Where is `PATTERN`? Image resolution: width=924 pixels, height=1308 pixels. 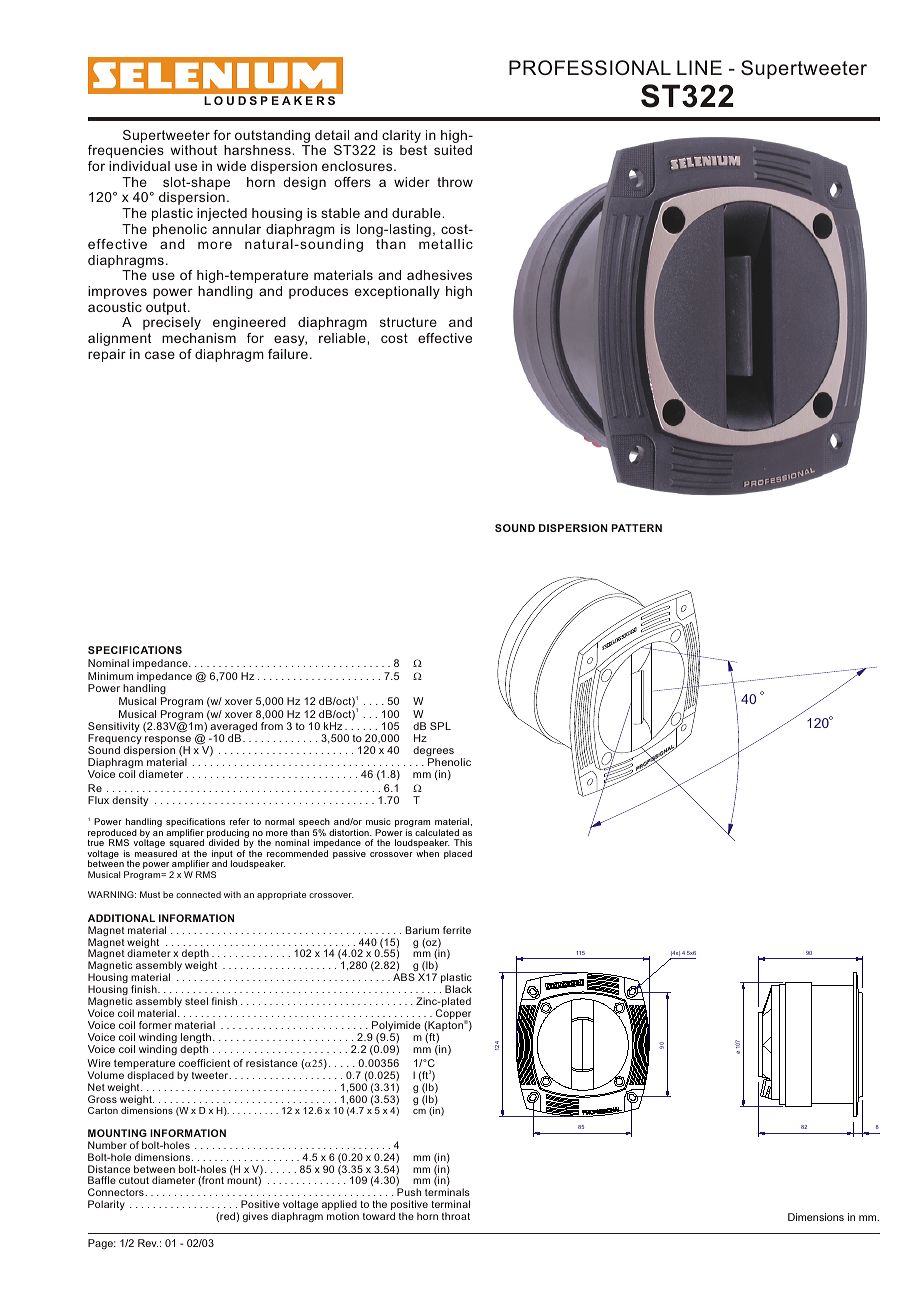
PATTERN is located at coordinates (636, 528).
